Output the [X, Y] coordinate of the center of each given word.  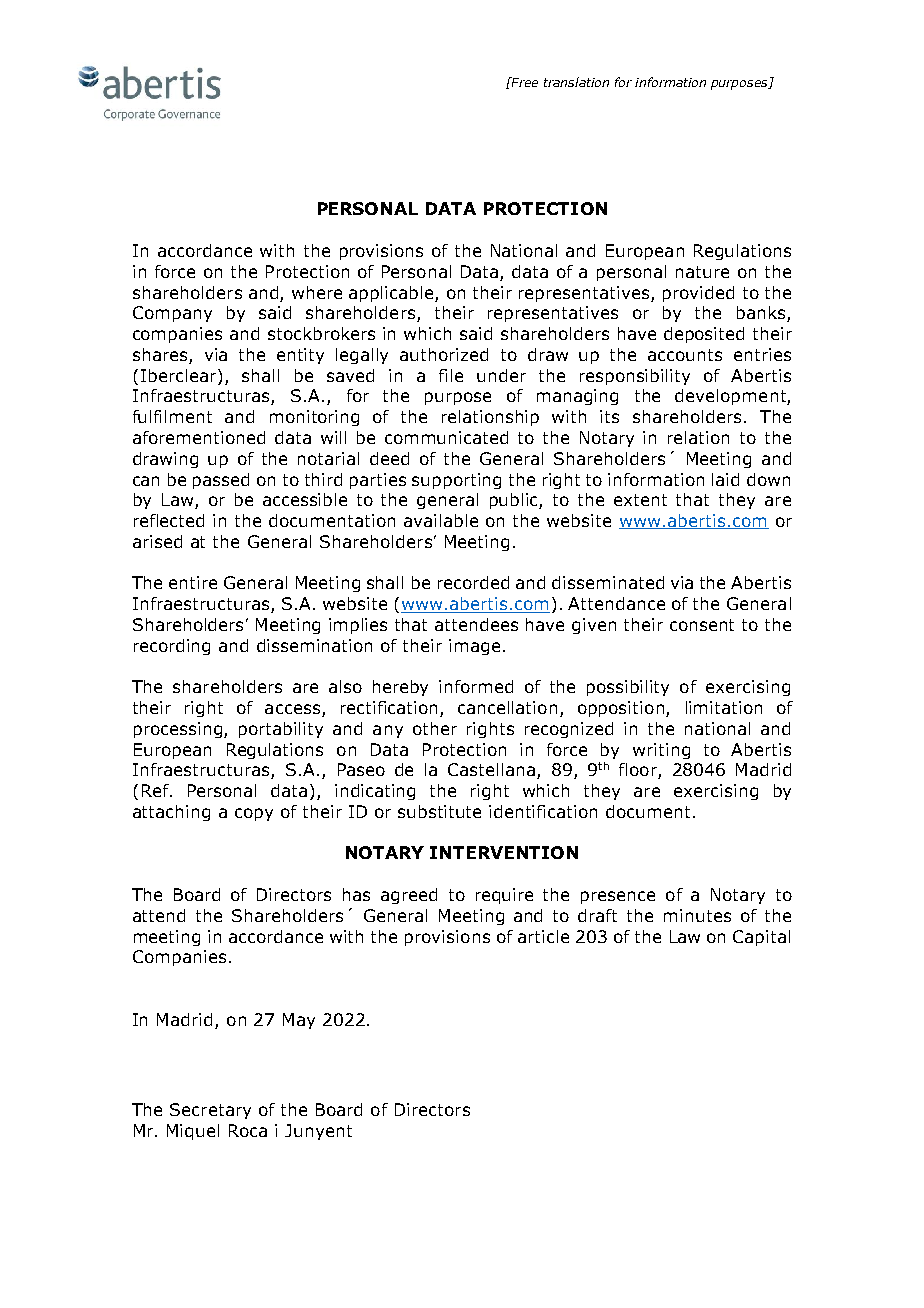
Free [523, 82]
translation [576, 82]
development [731, 397]
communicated [446, 437]
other [435, 728]
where [317, 292]
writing [661, 751]
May [299, 1021]
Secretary [210, 1111]
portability [281, 730]
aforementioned [199, 437]
